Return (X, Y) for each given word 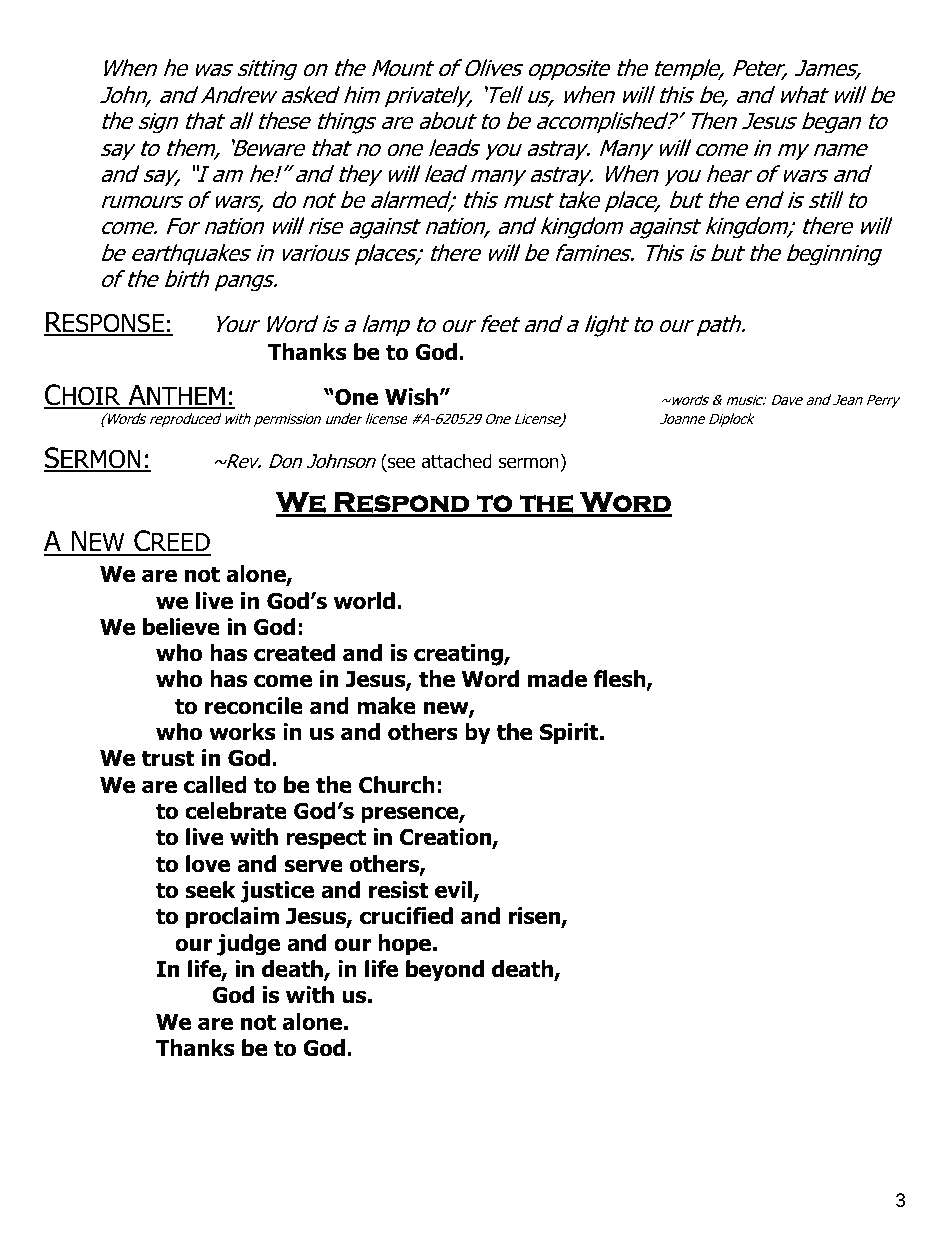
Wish (411, 397)
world (364, 601)
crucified (406, 916)
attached (457, 461)
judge (248, 945)
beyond (445, 971)
